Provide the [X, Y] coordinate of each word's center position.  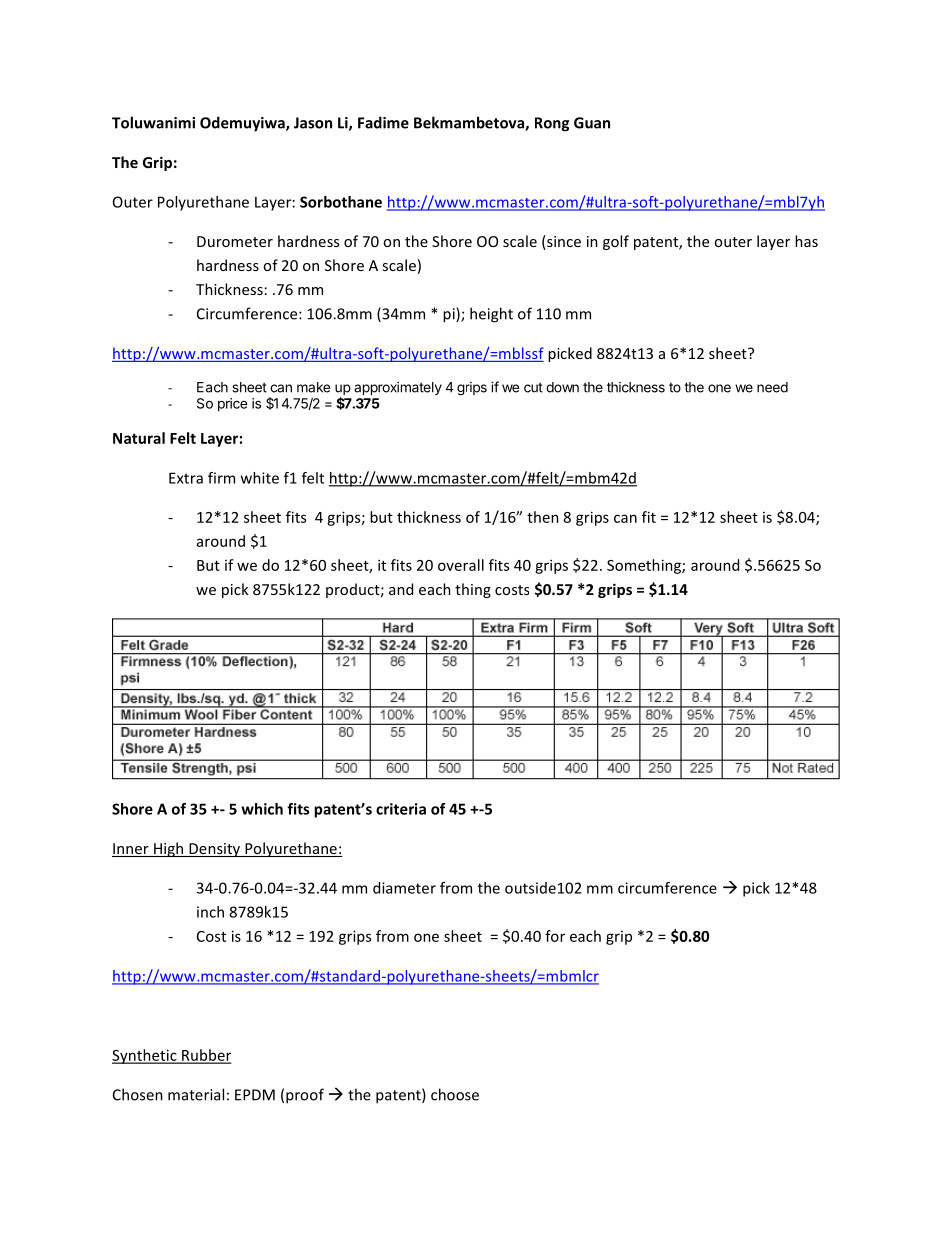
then [543, 517]
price [233, 405]
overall [461, 565]
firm [221, 478]
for [555, 936]
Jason [313, 123]
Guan [592, 123]
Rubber [205, 1056]
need [772, 387]
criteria [401, 809]
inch [210, 912]
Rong [552, 124]
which [262, 809]
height [491, 315]
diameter [404, 888]
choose [455, 1094]
